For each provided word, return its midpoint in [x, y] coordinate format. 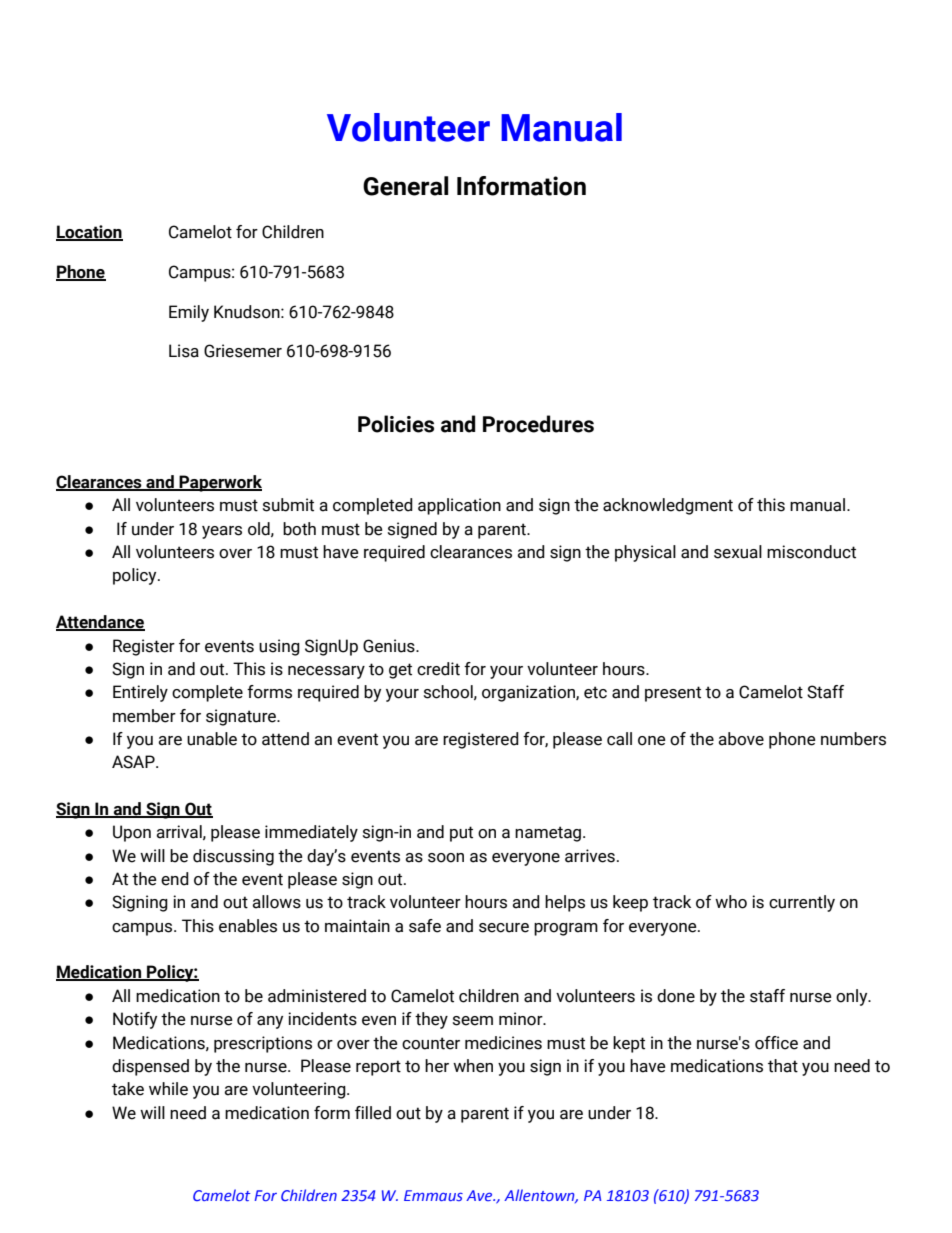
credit [438, 669]
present [673, 694]
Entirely [140, 693]
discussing [233, 857]
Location [89, 233]
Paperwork [220, 483]
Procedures [538, 424]
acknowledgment [668, 506]
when [473, 1066]
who [731, 902]
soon [446, 858]
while [168, 1089]
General [405, 186]
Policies [396, 424]
